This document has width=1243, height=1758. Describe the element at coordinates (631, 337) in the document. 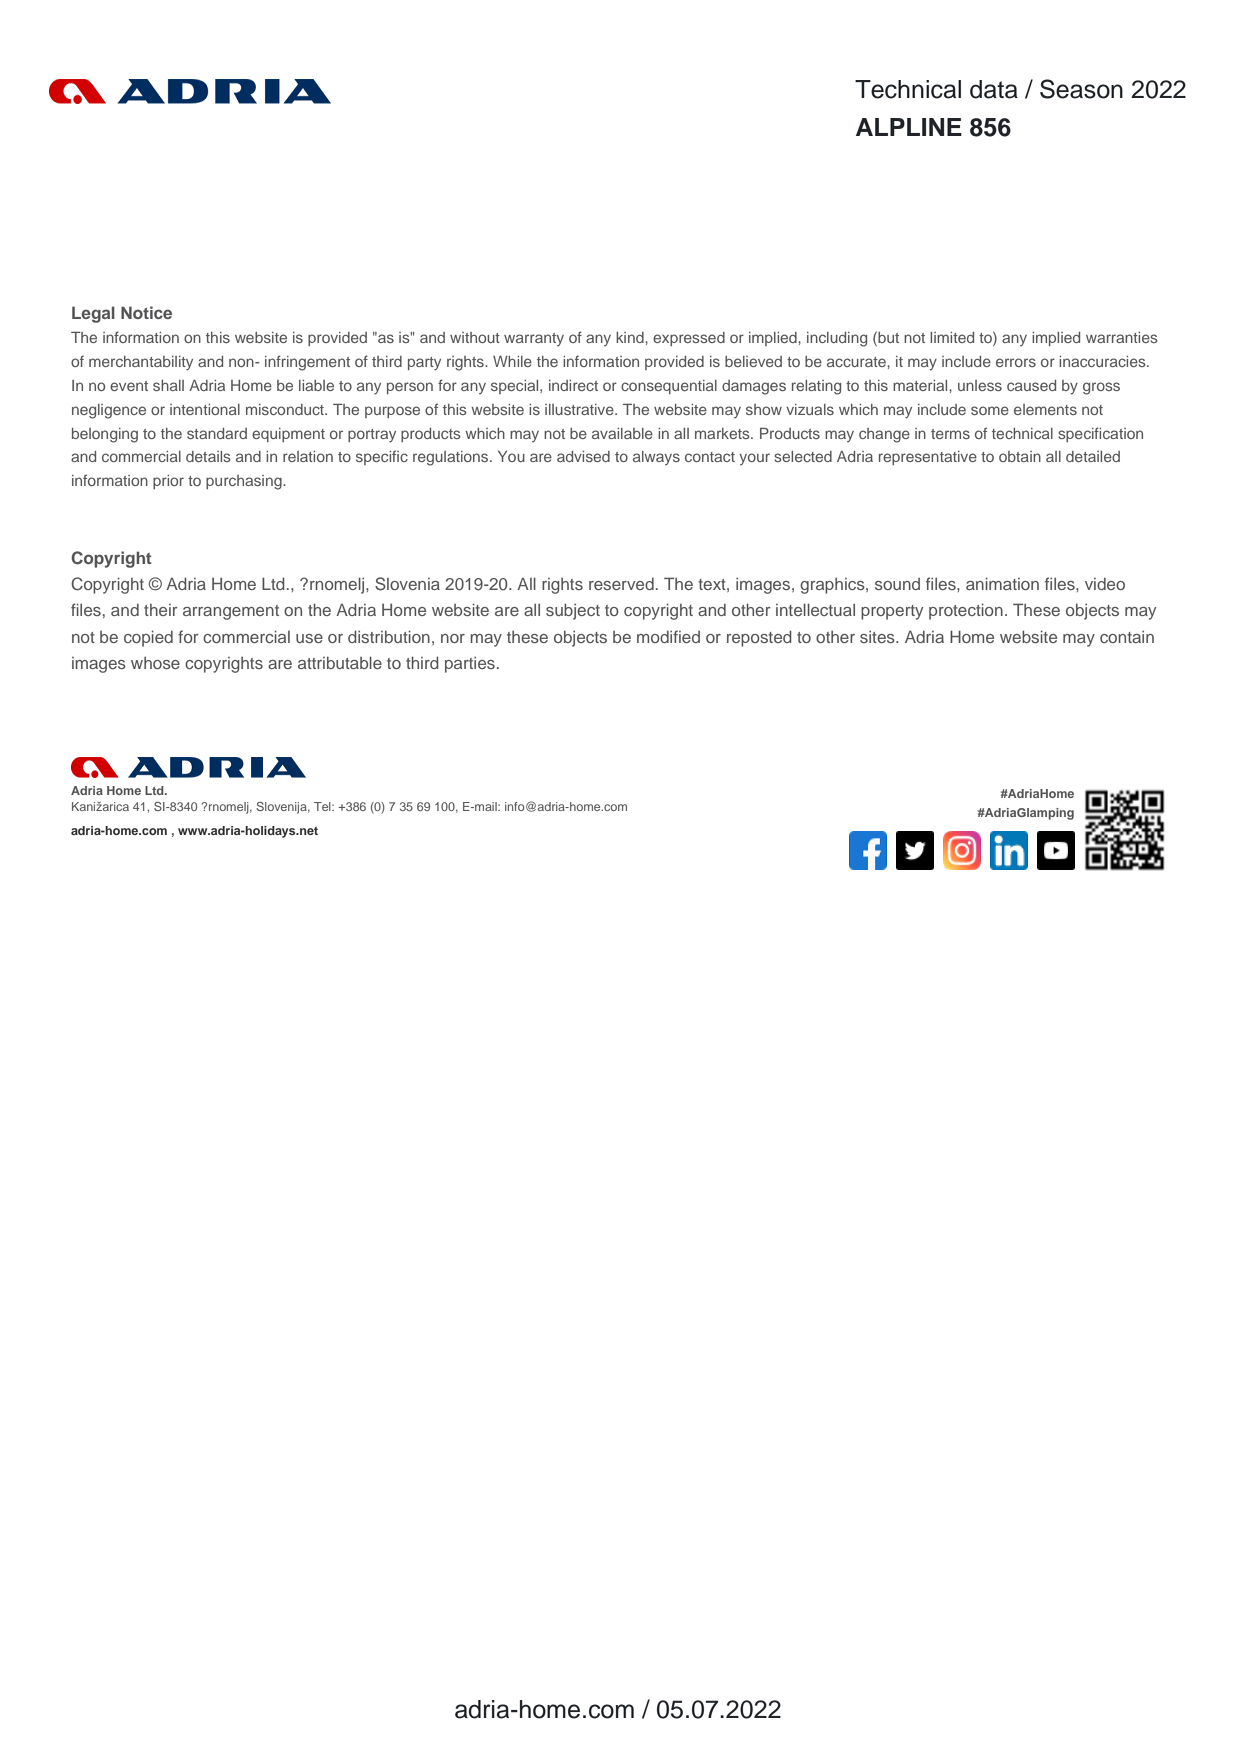

I see `kind` at that location.
